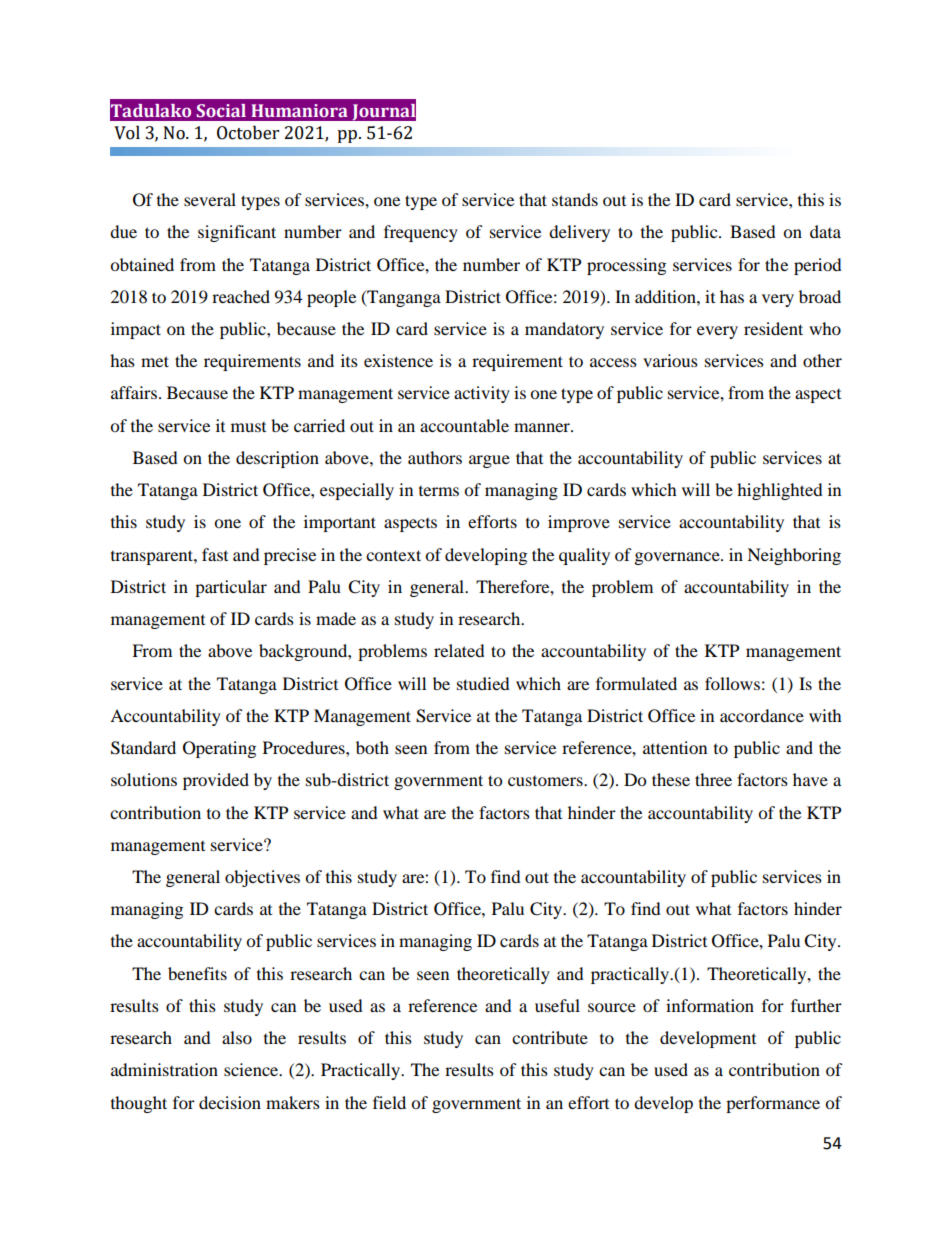  What do you see at coordinates (482, 394) in the page?
I see `activity` at bounding box center [482, 394].
